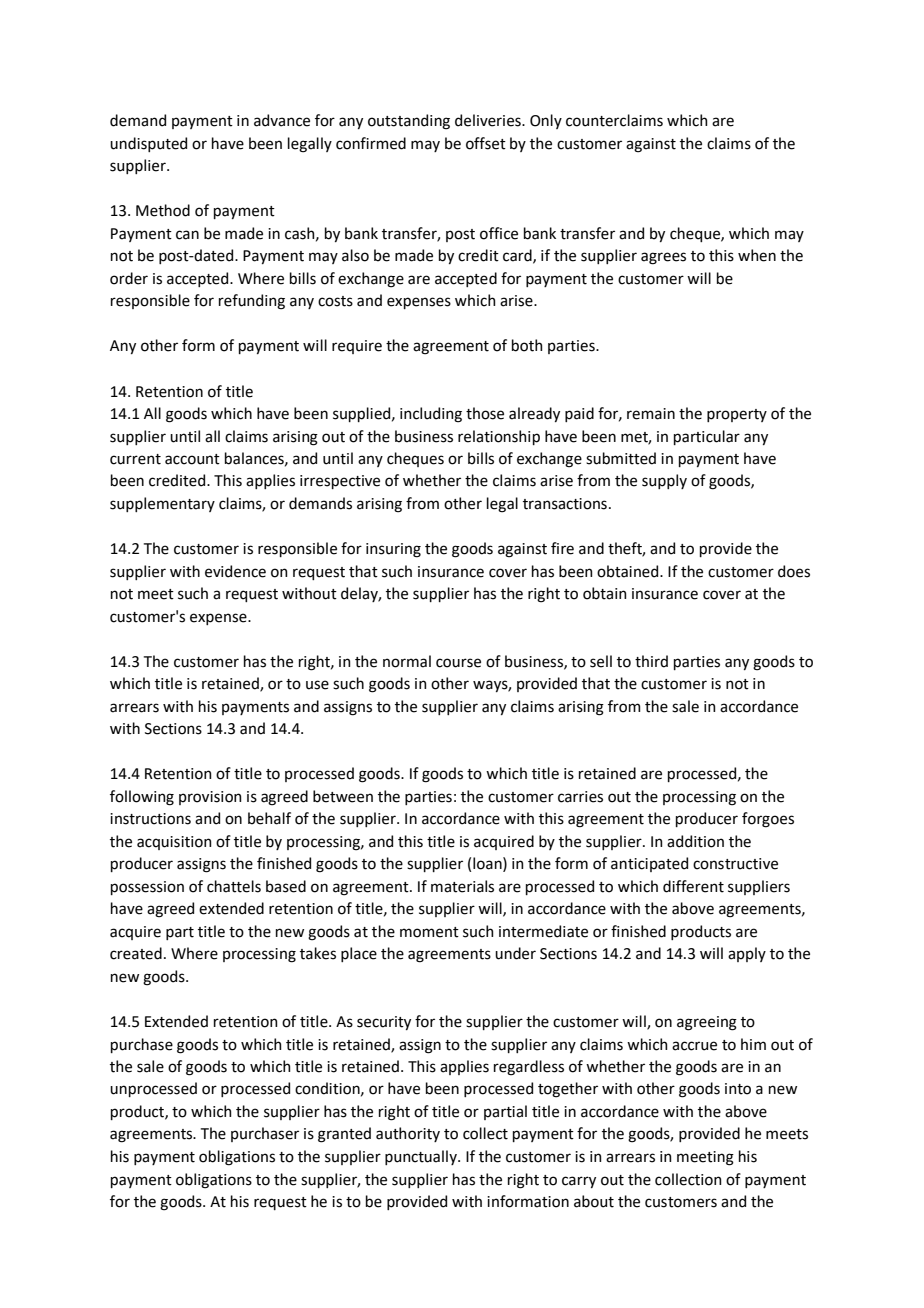 Image resolution: width=924 pixels, height=1308 pixels. Describe the element at coordinates (422, 1157) in the document. I see `punctually` at that location.
